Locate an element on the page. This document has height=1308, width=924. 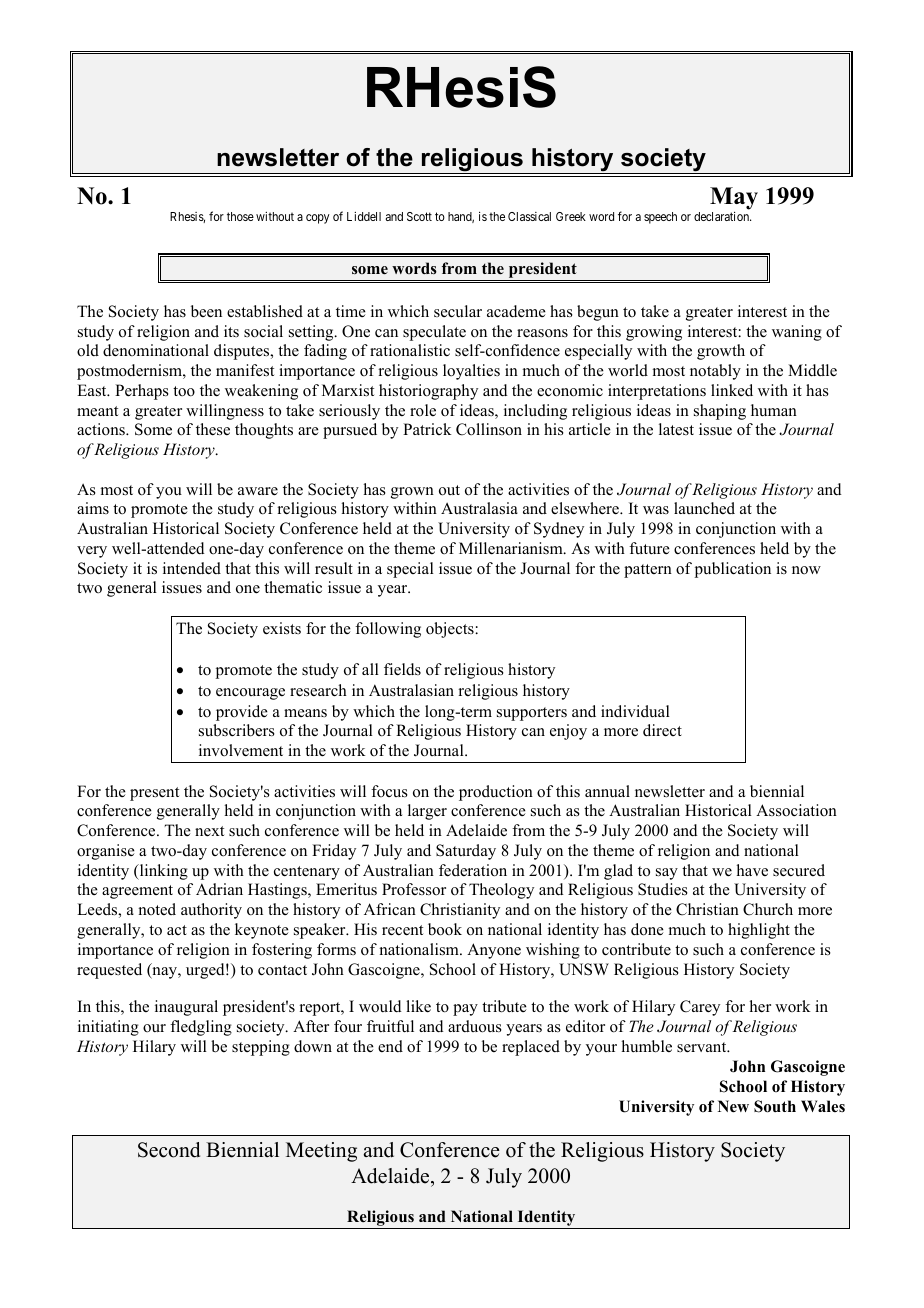
Second is located at coordinates (169, 1150).
